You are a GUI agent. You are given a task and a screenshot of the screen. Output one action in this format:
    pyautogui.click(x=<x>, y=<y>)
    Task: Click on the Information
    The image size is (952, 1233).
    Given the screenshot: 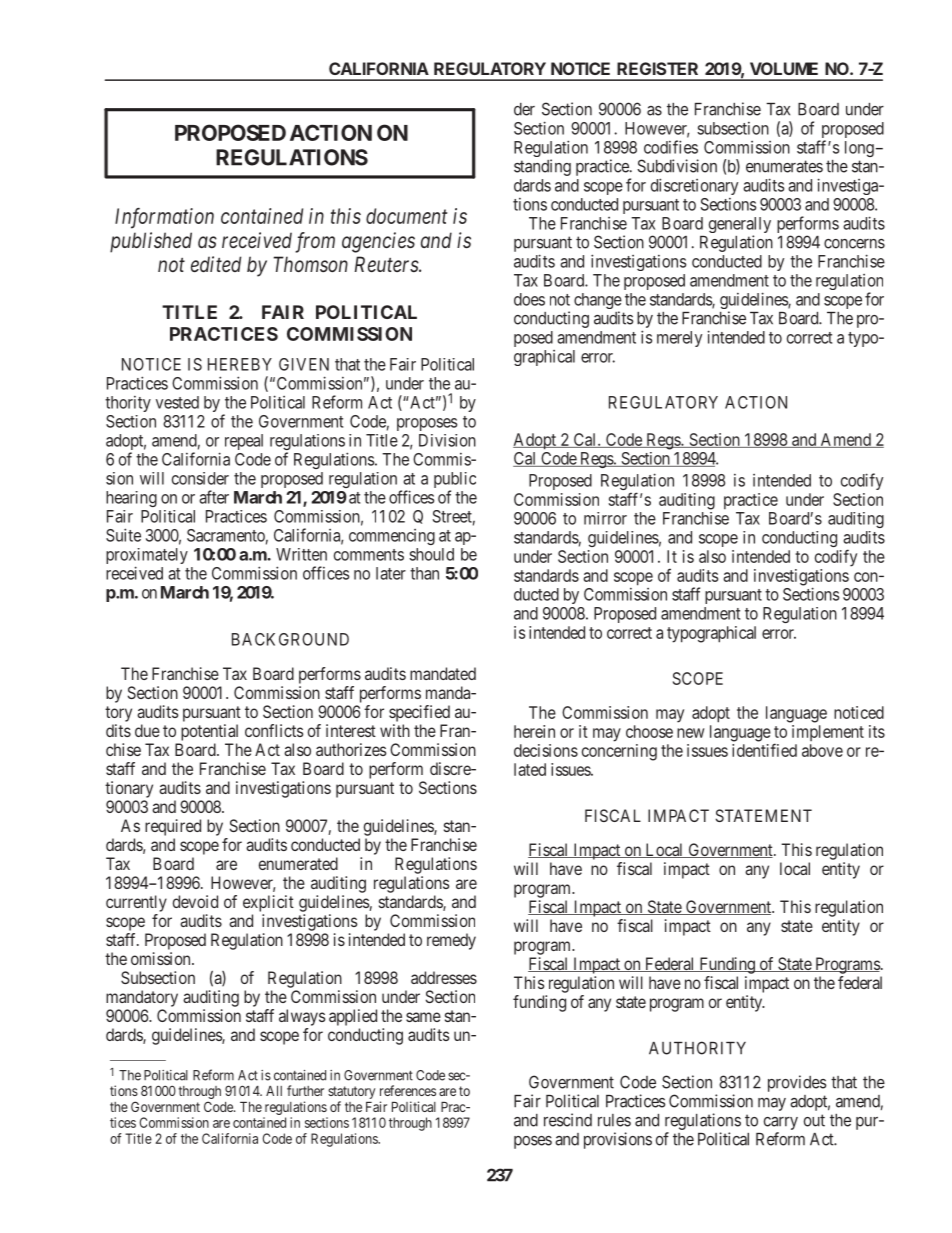 What is the action you would take?
    pyautogui.click(x=164, y=218)
